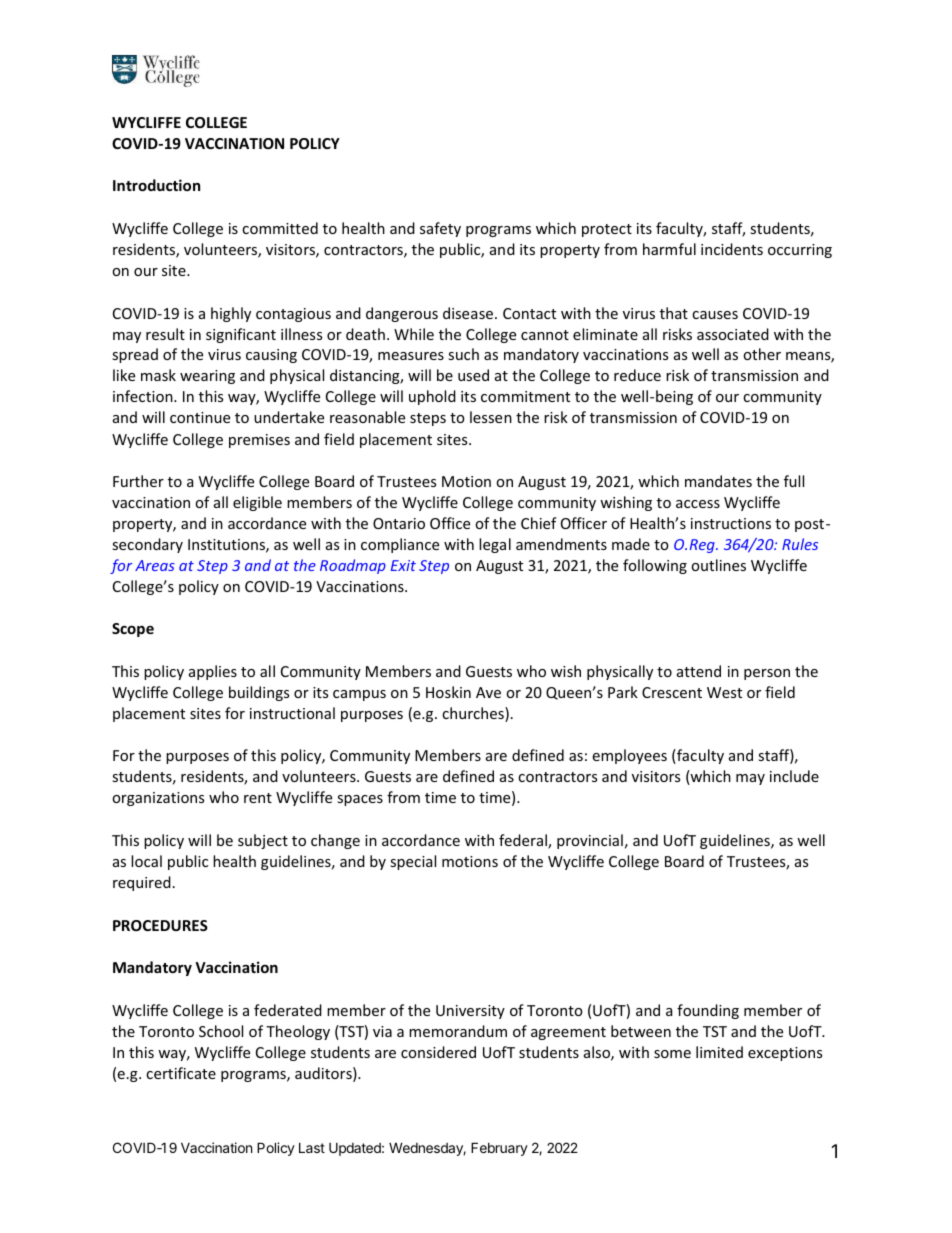 The image size is (952, 1233). I want to click on certificate, so click(181, 1073).
